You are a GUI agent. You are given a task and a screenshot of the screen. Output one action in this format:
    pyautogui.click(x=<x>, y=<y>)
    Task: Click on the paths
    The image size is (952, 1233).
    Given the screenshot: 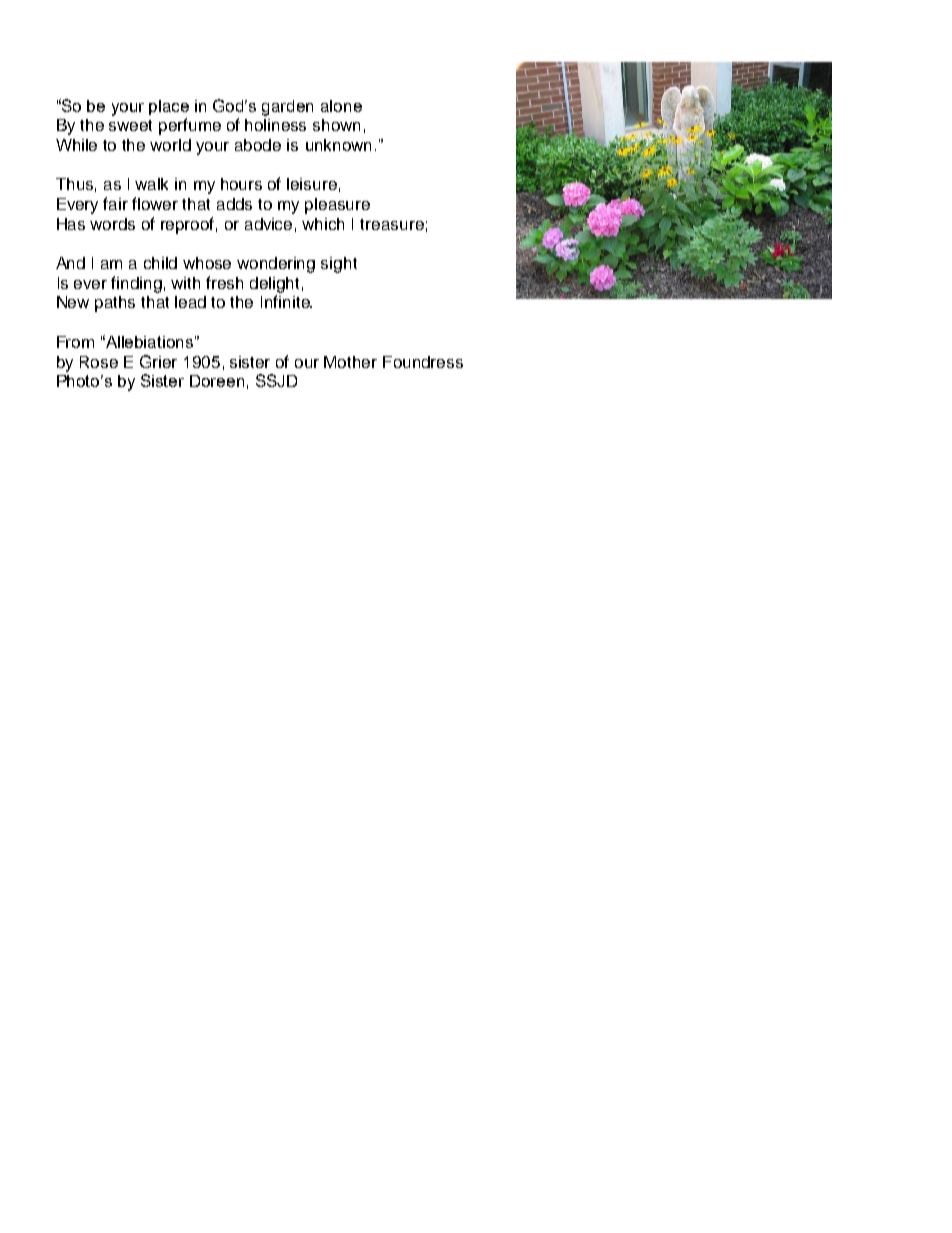 What is the action you would take?
    pyautogui.click(x=115, y=304)
